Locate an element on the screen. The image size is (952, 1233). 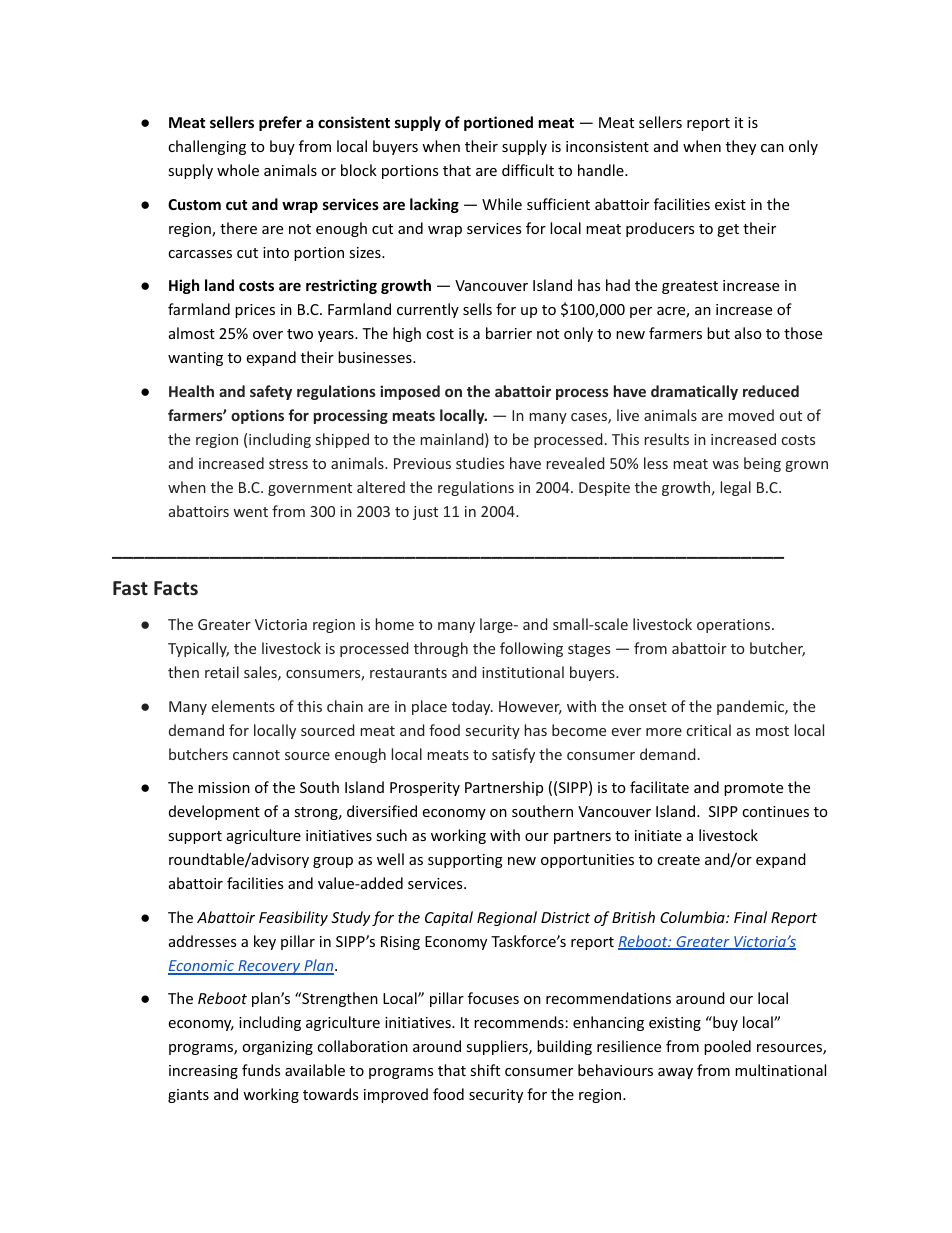
increasing is located at coordinates (203, 1072).
